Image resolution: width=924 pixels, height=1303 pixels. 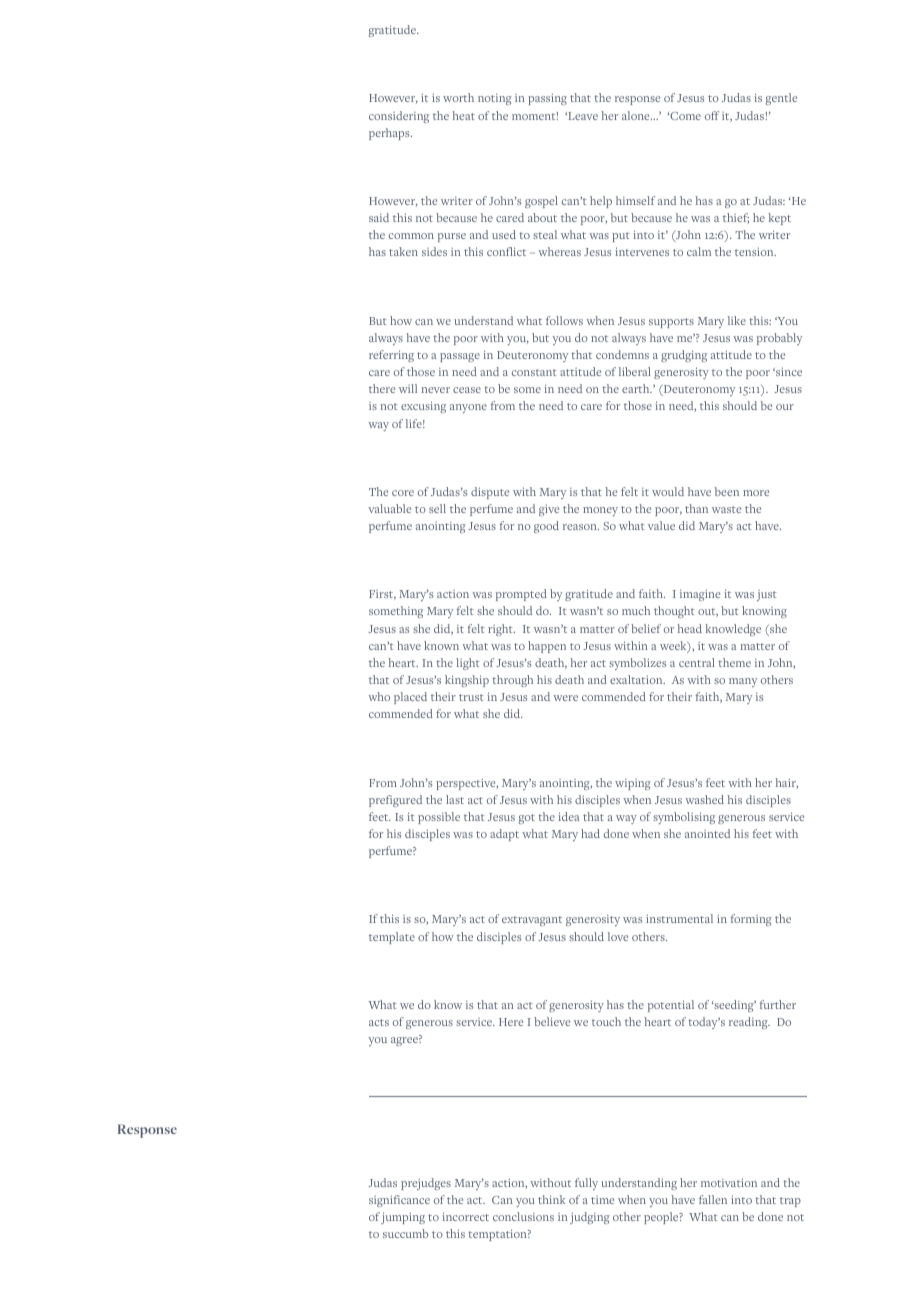 I want to click on considering, so click(x=399, y=117).
